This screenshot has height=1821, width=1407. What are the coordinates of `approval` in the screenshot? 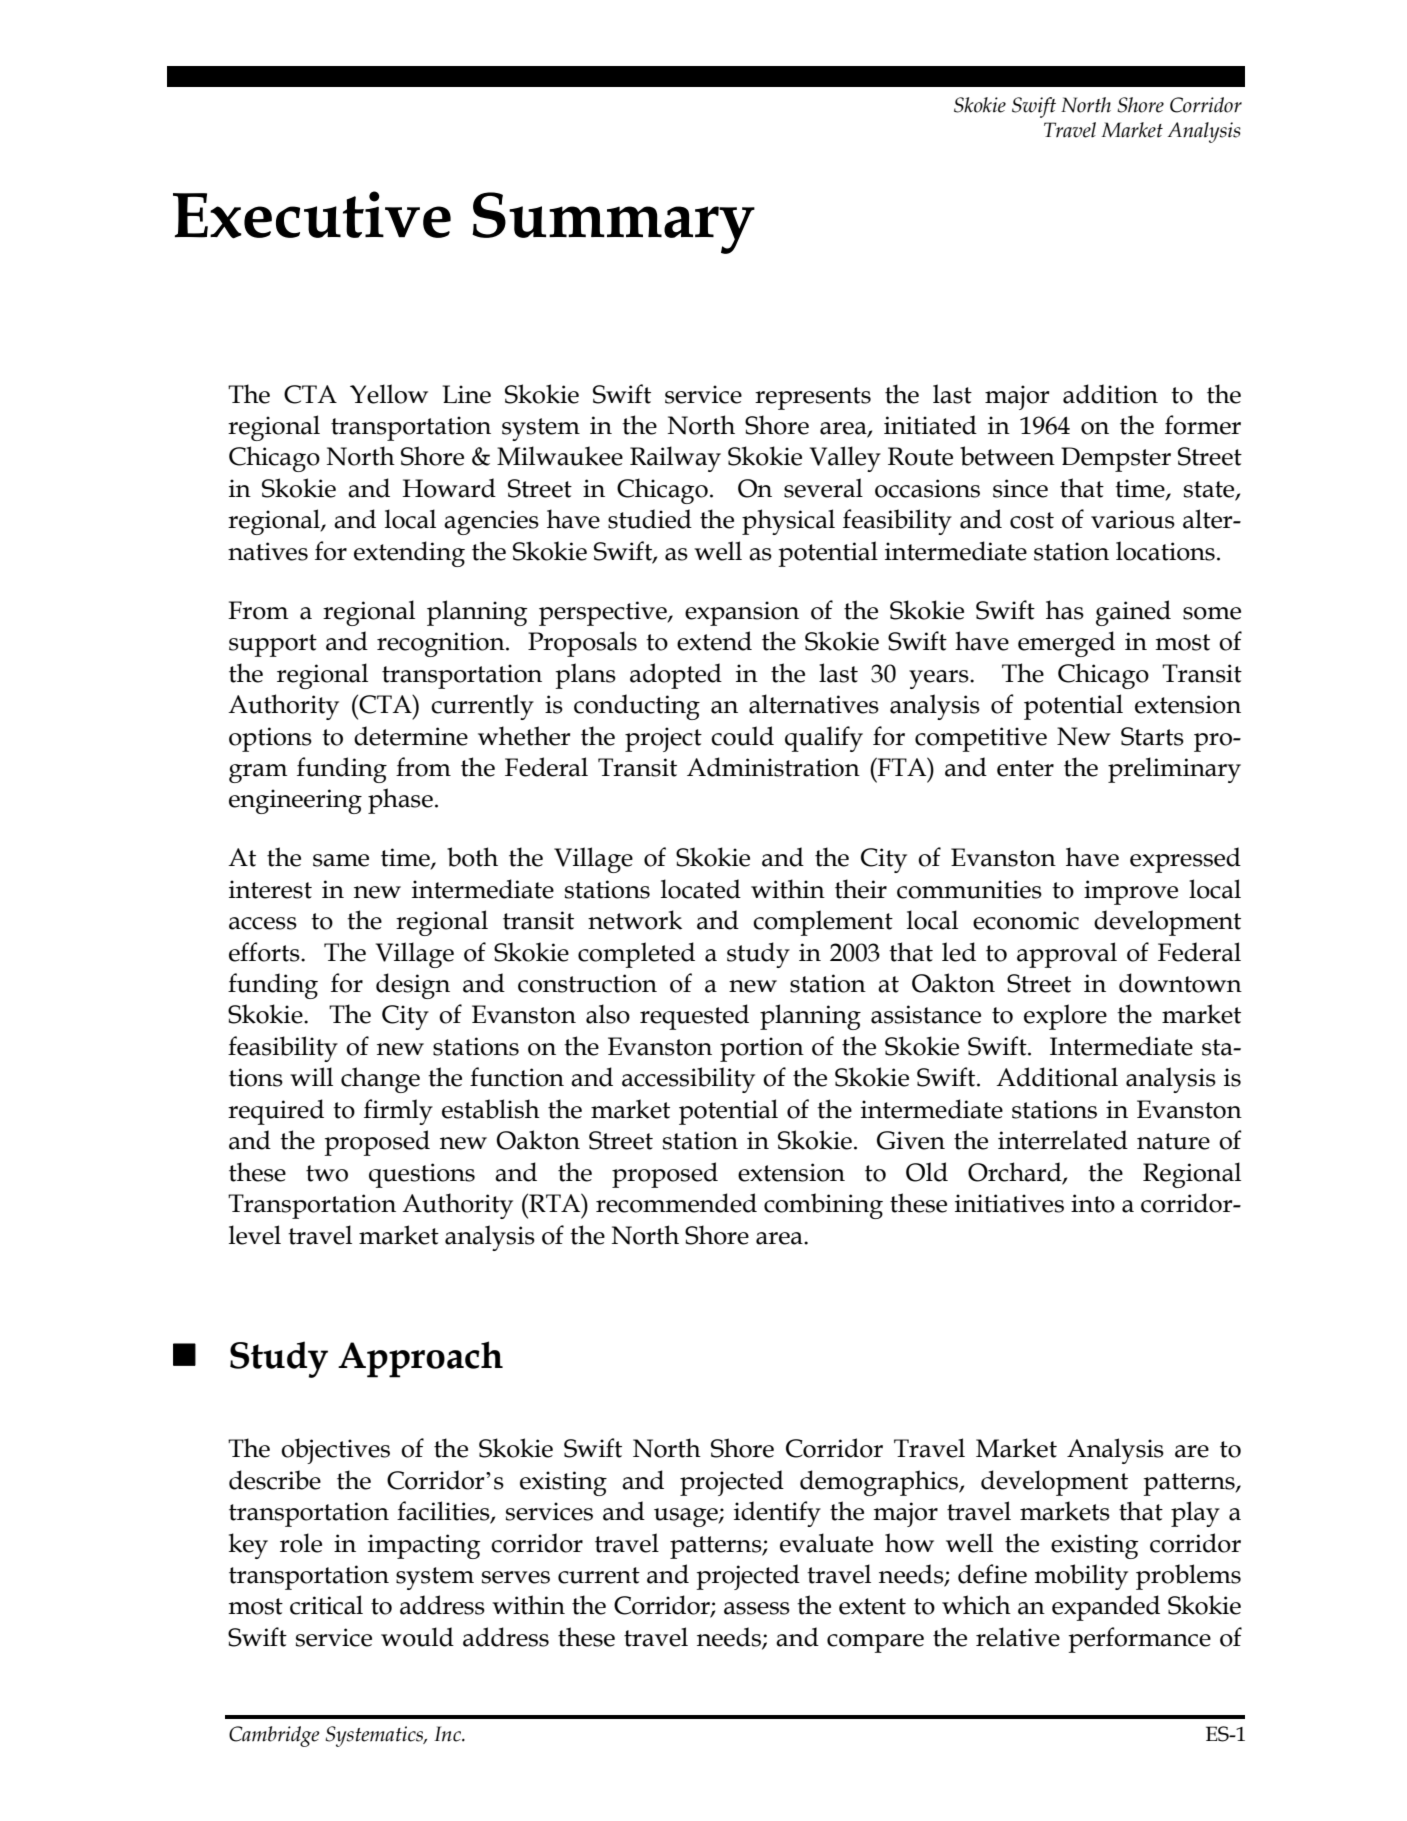 It's located at (1067, 955).
